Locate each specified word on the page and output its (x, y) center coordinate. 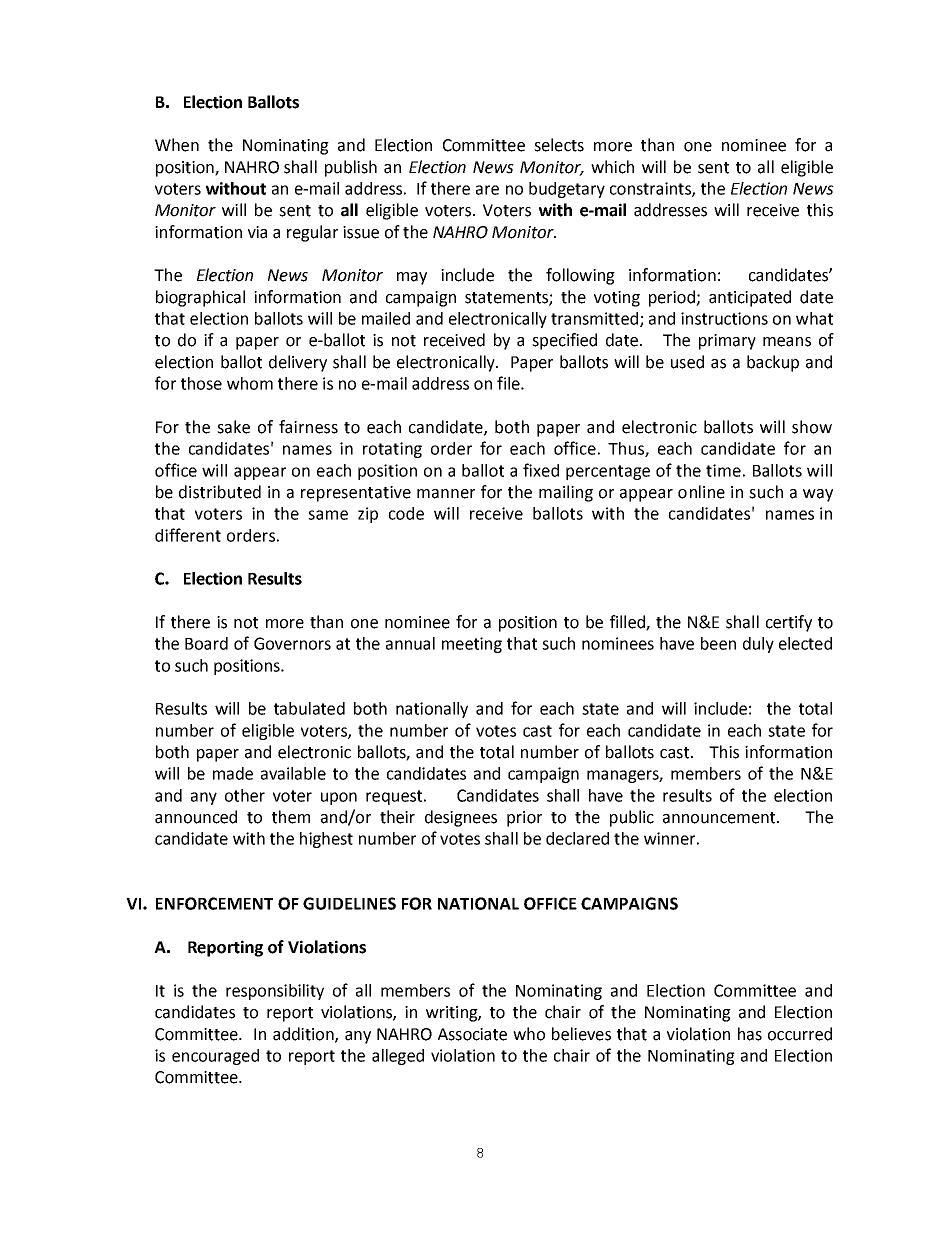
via (257, 232)
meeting (472, 645)
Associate (472, 1034)
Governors (292, 643)
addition (304, 1034)
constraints (651, 189)
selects (559, 145)
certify (789, 623)
